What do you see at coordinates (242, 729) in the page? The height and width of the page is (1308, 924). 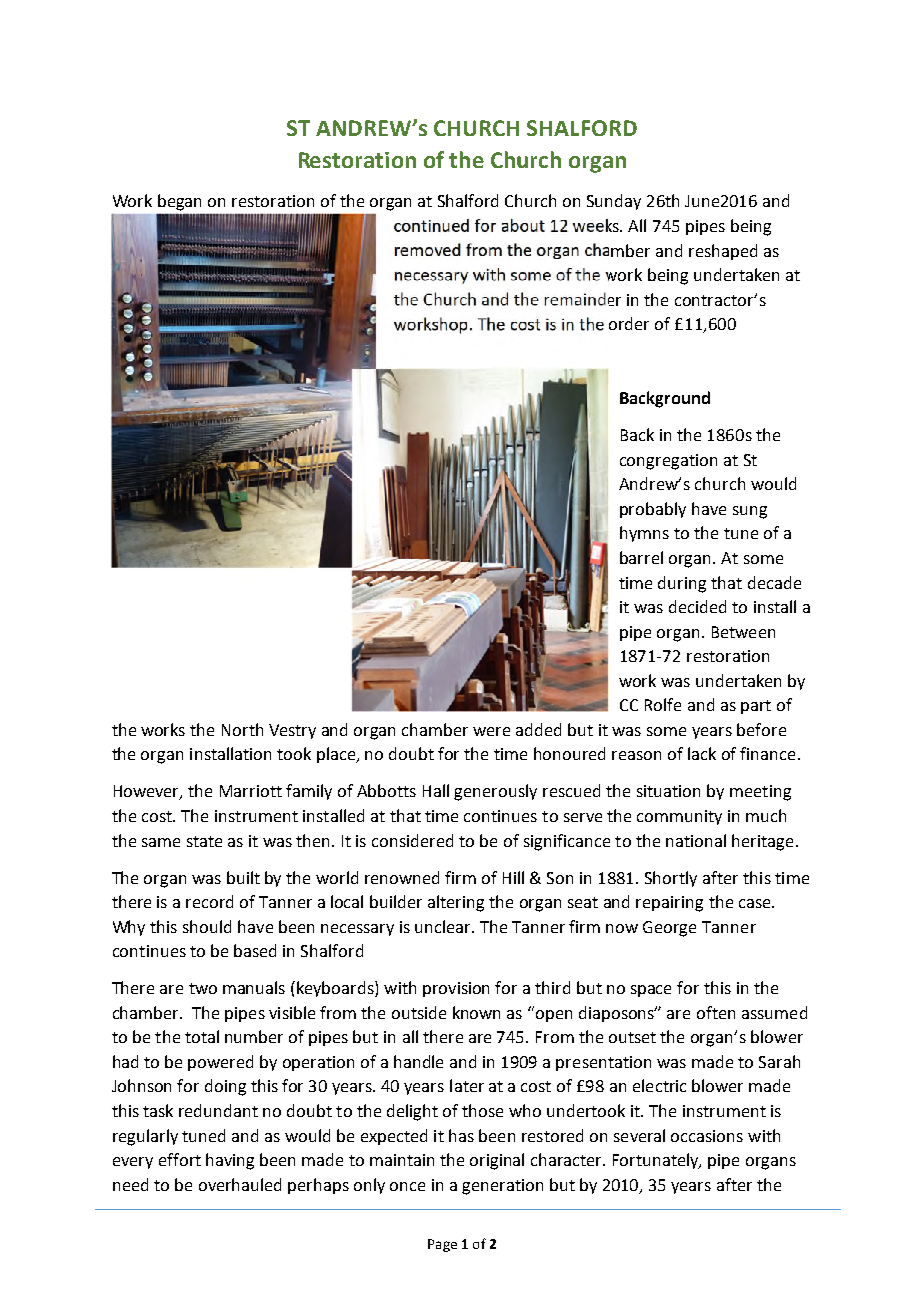 I see `North` at bounding box center [242, 729].
